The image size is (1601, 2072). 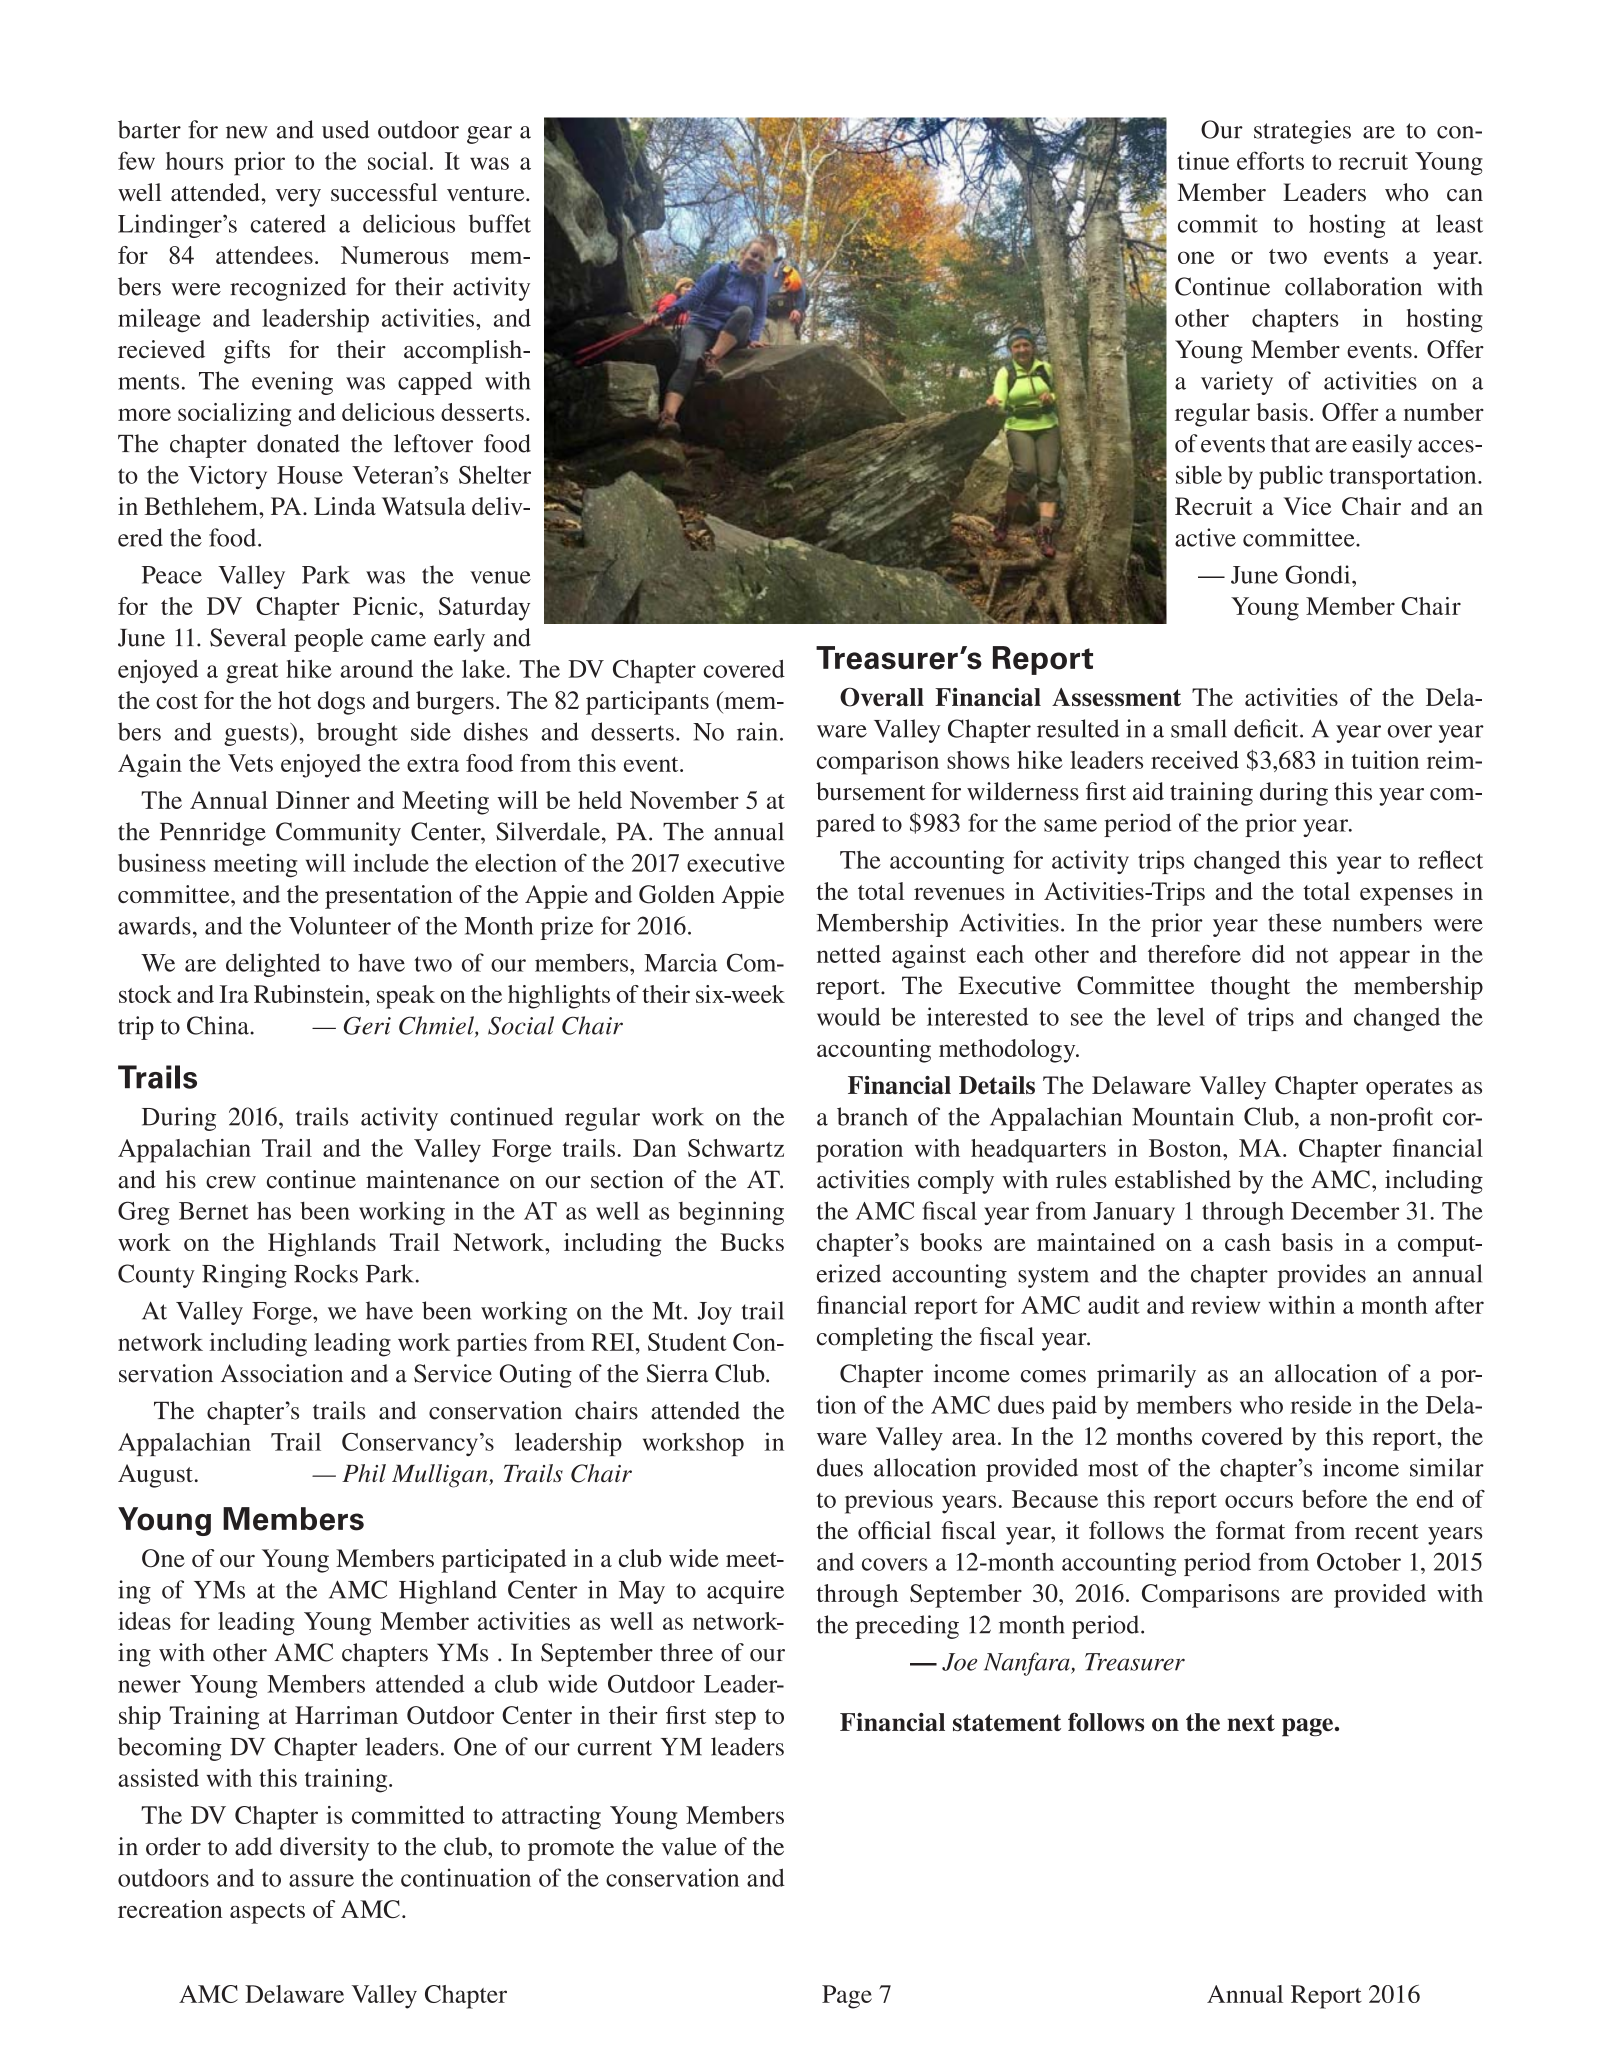 I want to click on very, so click(x=298, y=198).
